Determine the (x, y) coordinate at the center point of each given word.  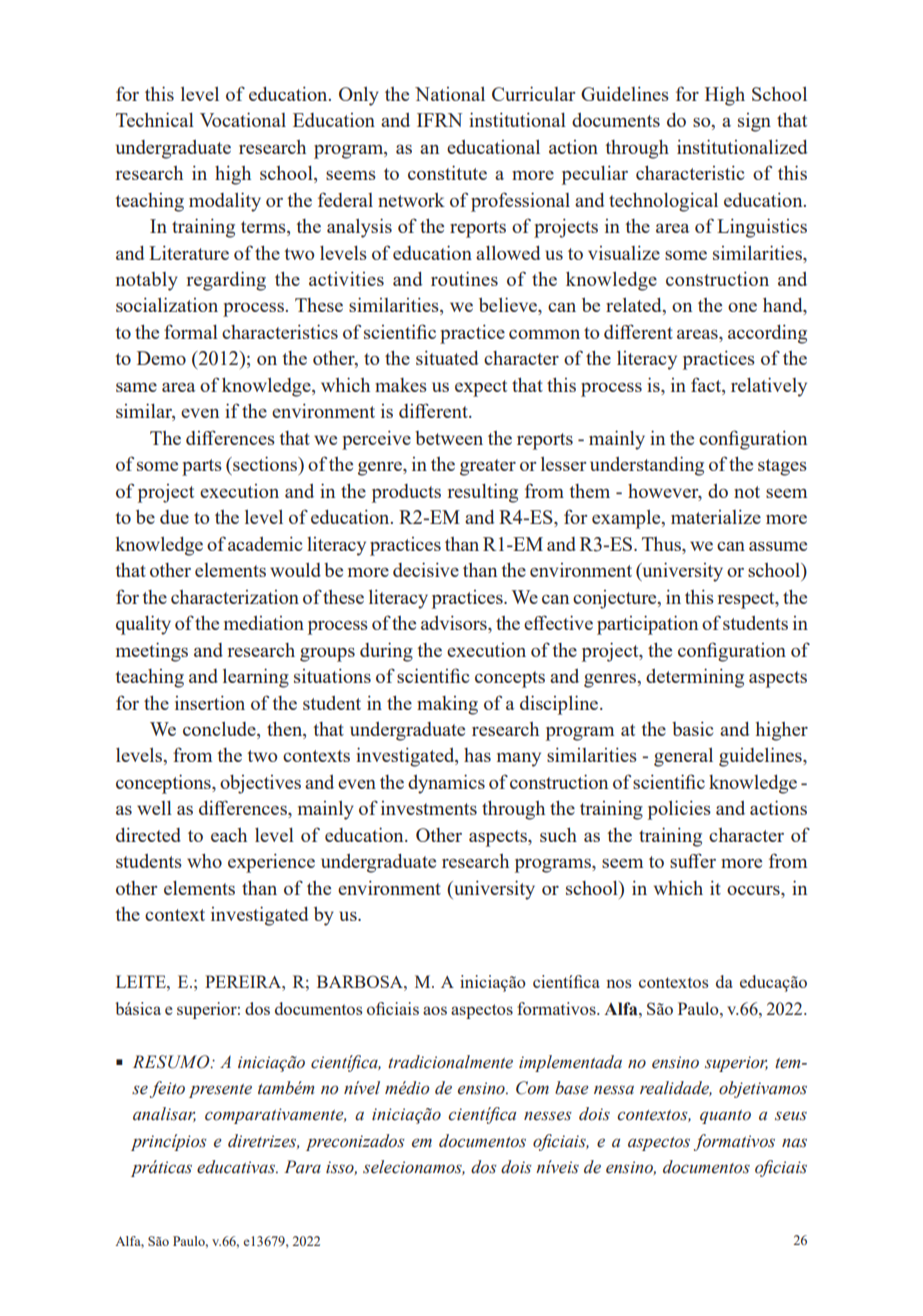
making (447, 705)
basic (692, 728)
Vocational (243, 119)
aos (435, 1010)
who (204, 860)
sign (754, 122)
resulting (483, 493)
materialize (716, 516)
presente (220, 1091)
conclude (220, 730)
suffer (693, 860)
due (174, 517)
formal (191, 331)
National (450, 94)
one (742, 307)
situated (447, 357)
